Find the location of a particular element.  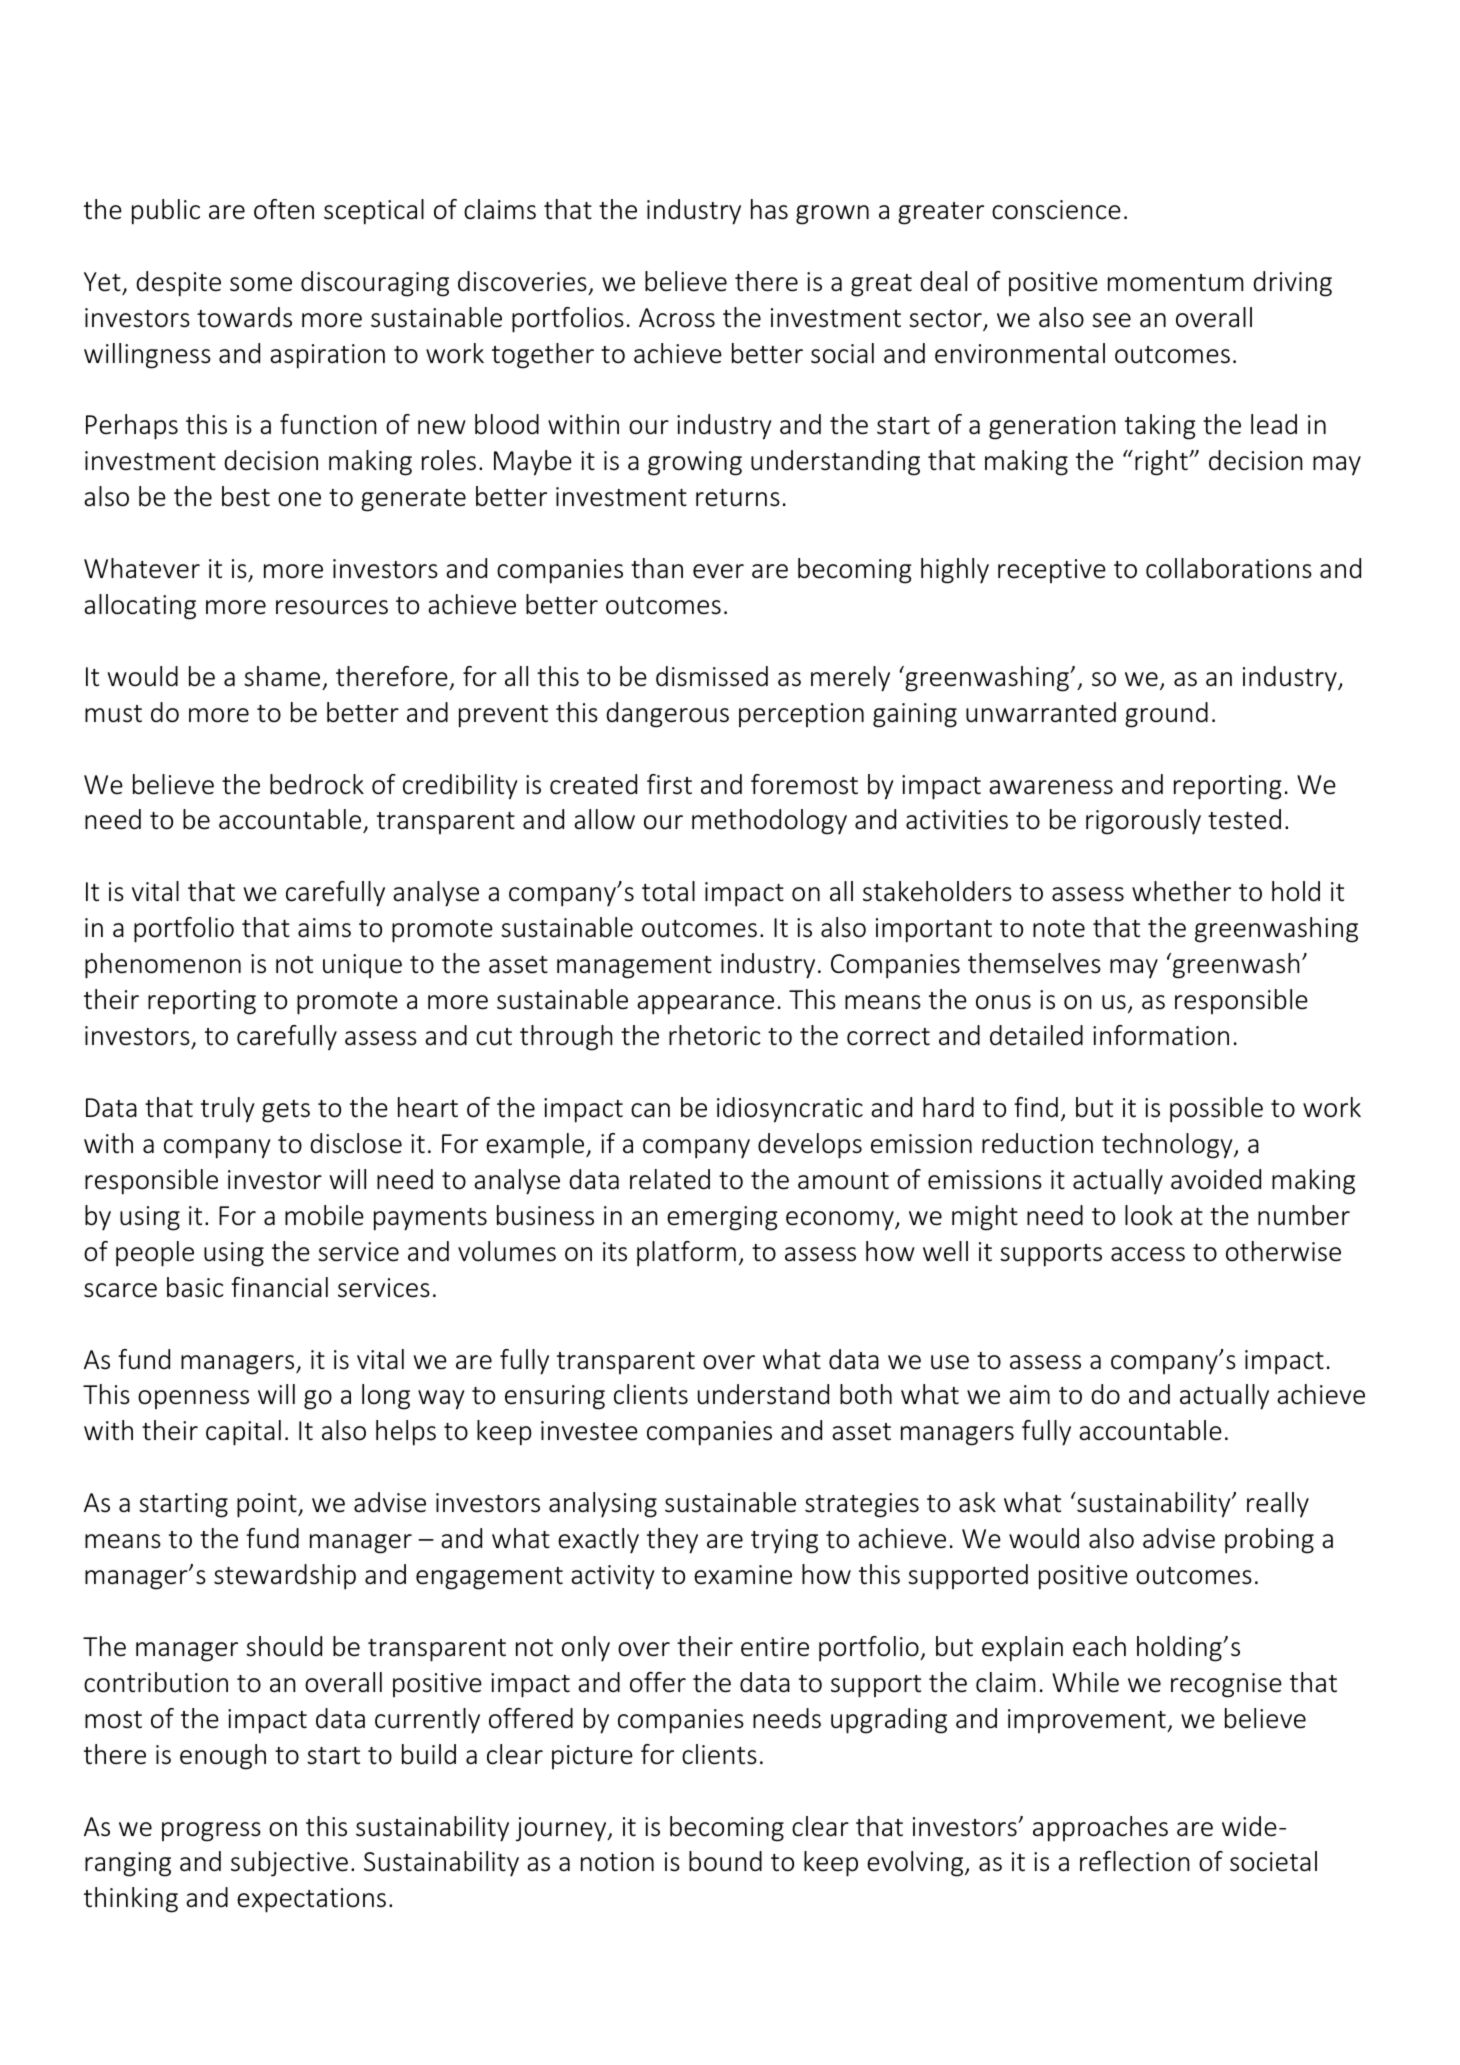

platform is located at coordinates (686, 1254).
